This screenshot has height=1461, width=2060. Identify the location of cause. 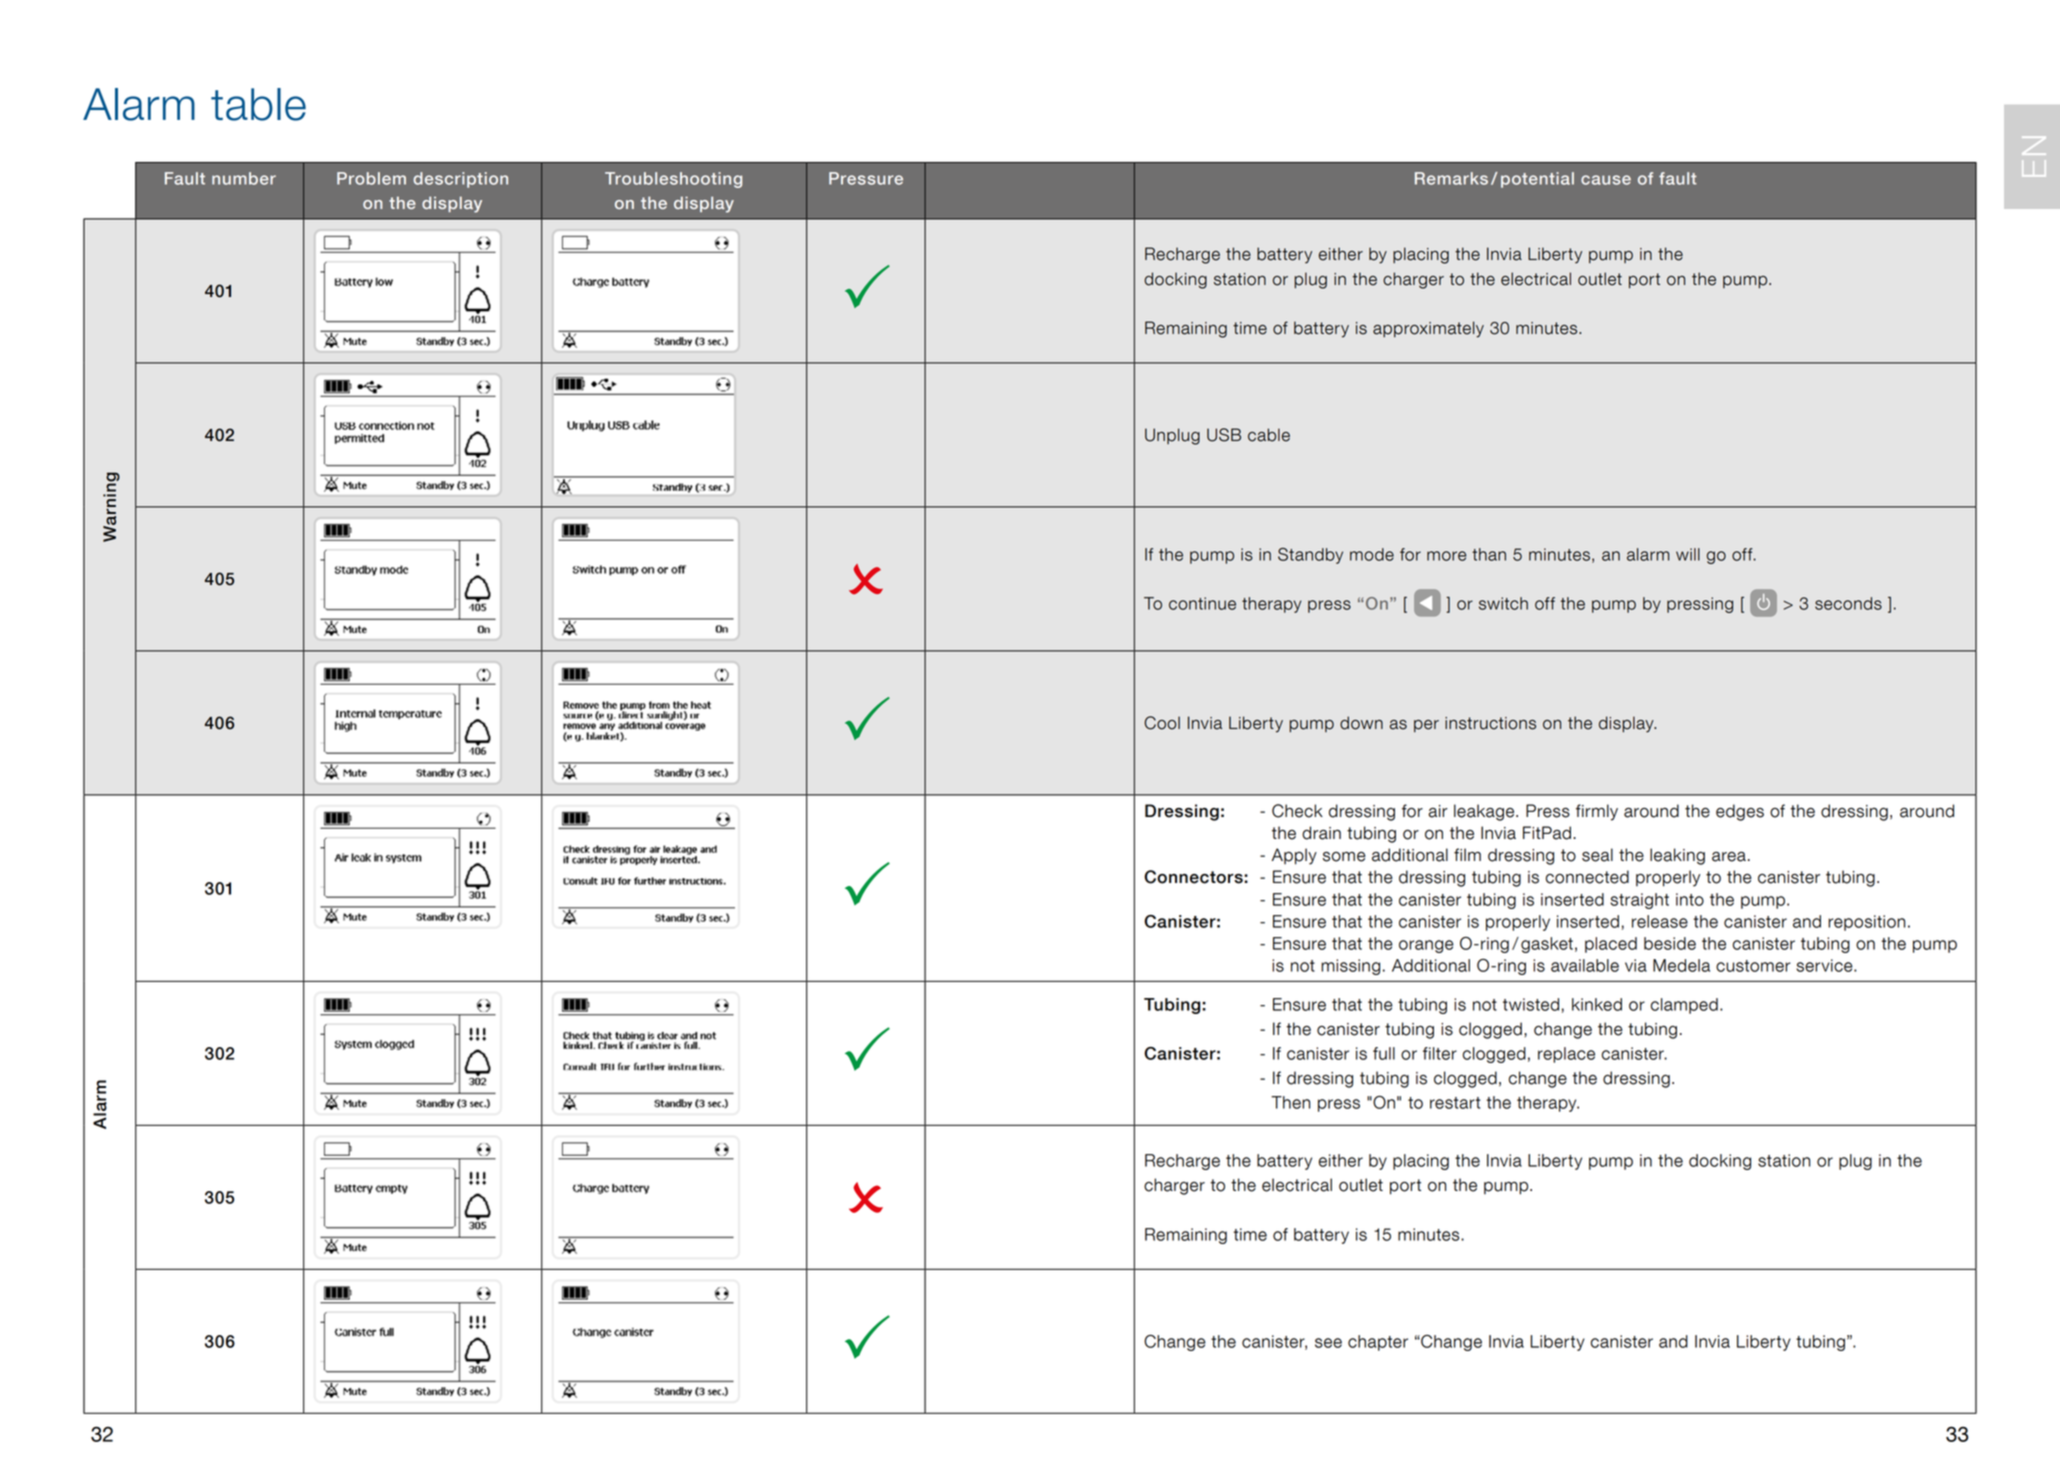
(1606, 180).
